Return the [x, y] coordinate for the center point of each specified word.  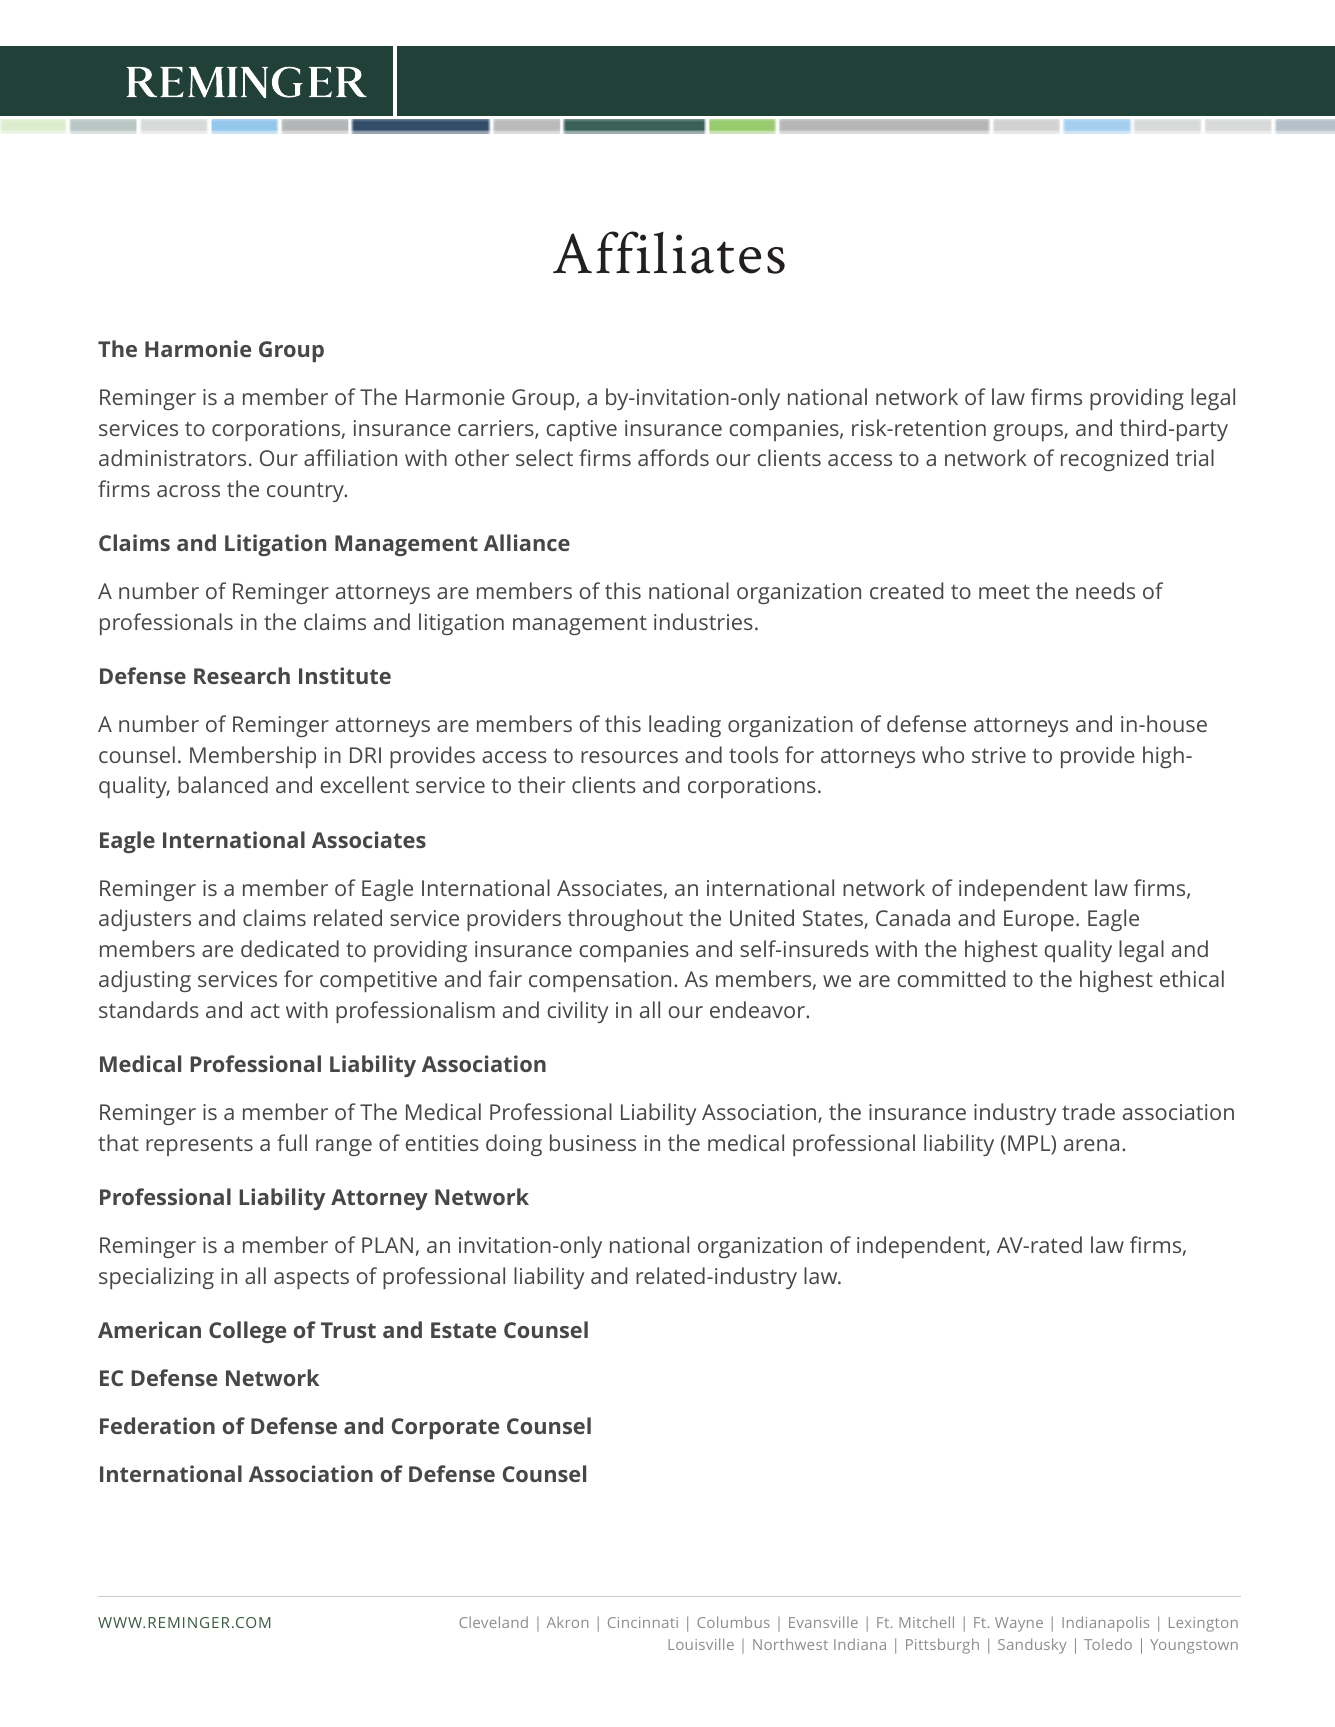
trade [1088, 1111]
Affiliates [669, 252]
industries [703, 621]
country [306, 492]
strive [999, 755]
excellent [365, 784]
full [292, 1142]
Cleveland [493, 1622]
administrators [172, 457]
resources [629, 757]
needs [1105, 590]
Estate [463, 1330]
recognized [1114, 460]
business [593, 1142]
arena [1091, 1145]
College [247, 1332]
